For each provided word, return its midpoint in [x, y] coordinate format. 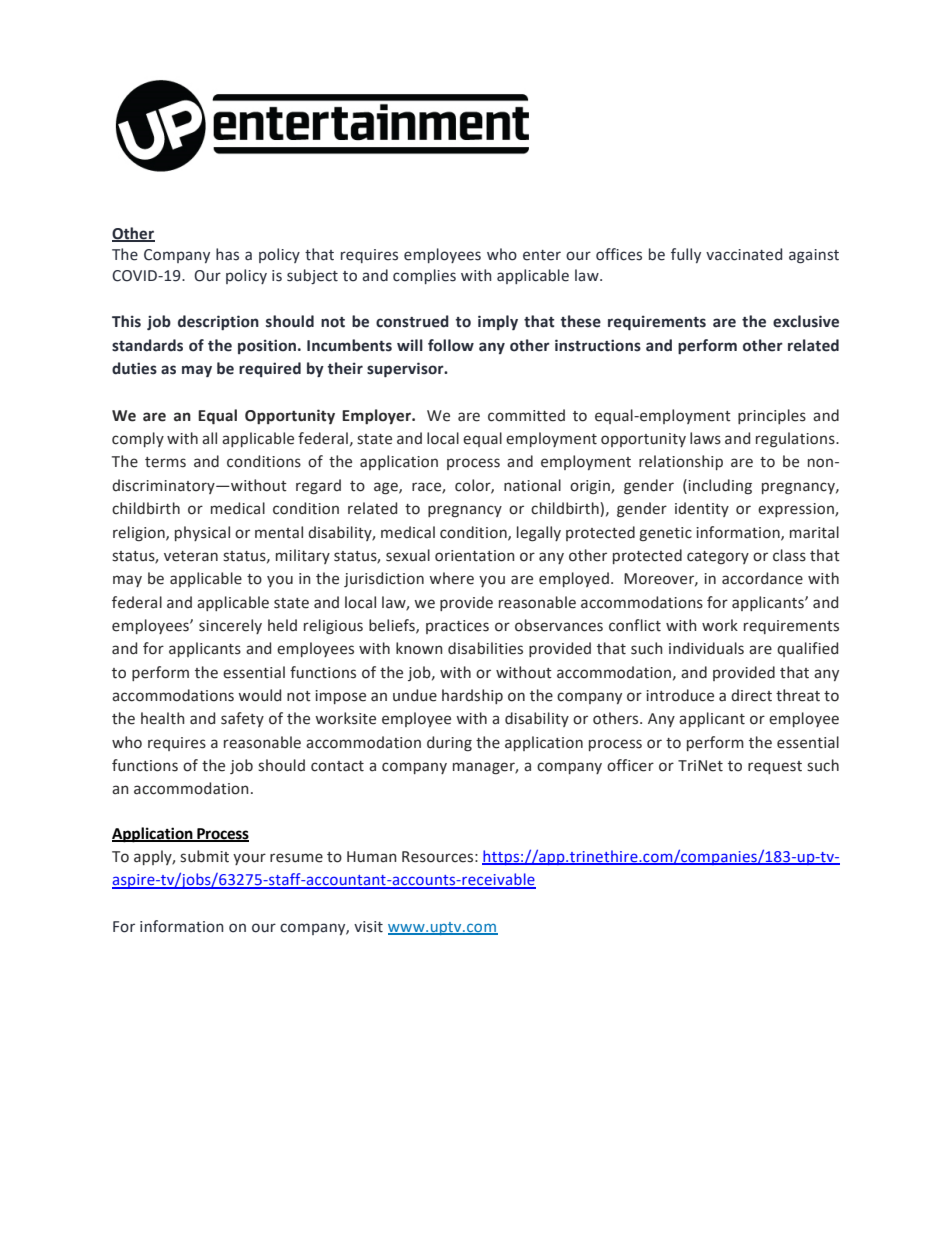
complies [424, 276]
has [227, 254]
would [259, 695]
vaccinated [744, 254]
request [775, 767]
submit [204, 856]
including [719, 486]
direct [751, 695]
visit [368, 927]
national [532, 485]
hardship [472, 696]
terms [165, 462]
